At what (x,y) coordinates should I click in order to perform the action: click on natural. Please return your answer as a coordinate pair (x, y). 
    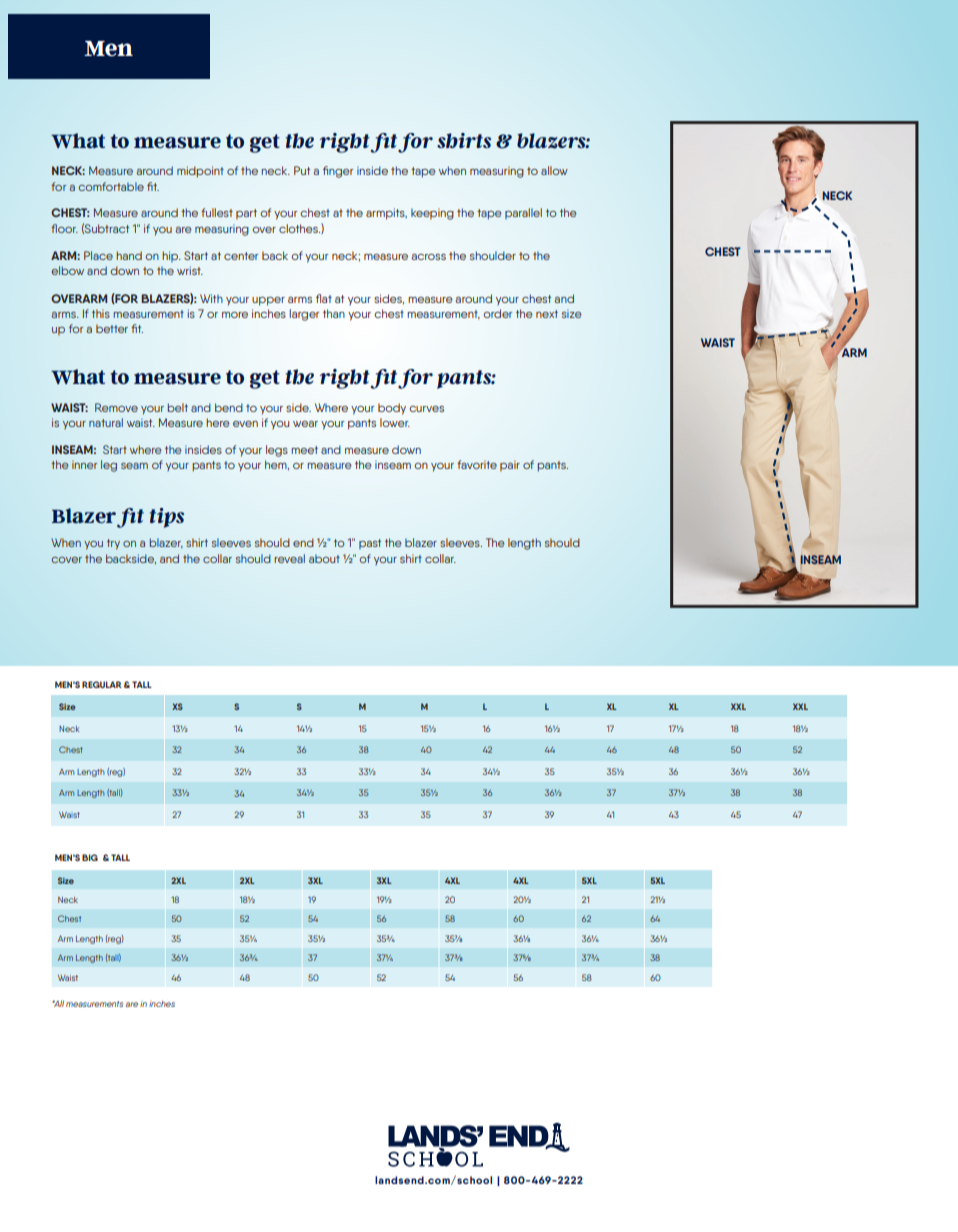
    Looking at the image, I should click on (106, 422).
